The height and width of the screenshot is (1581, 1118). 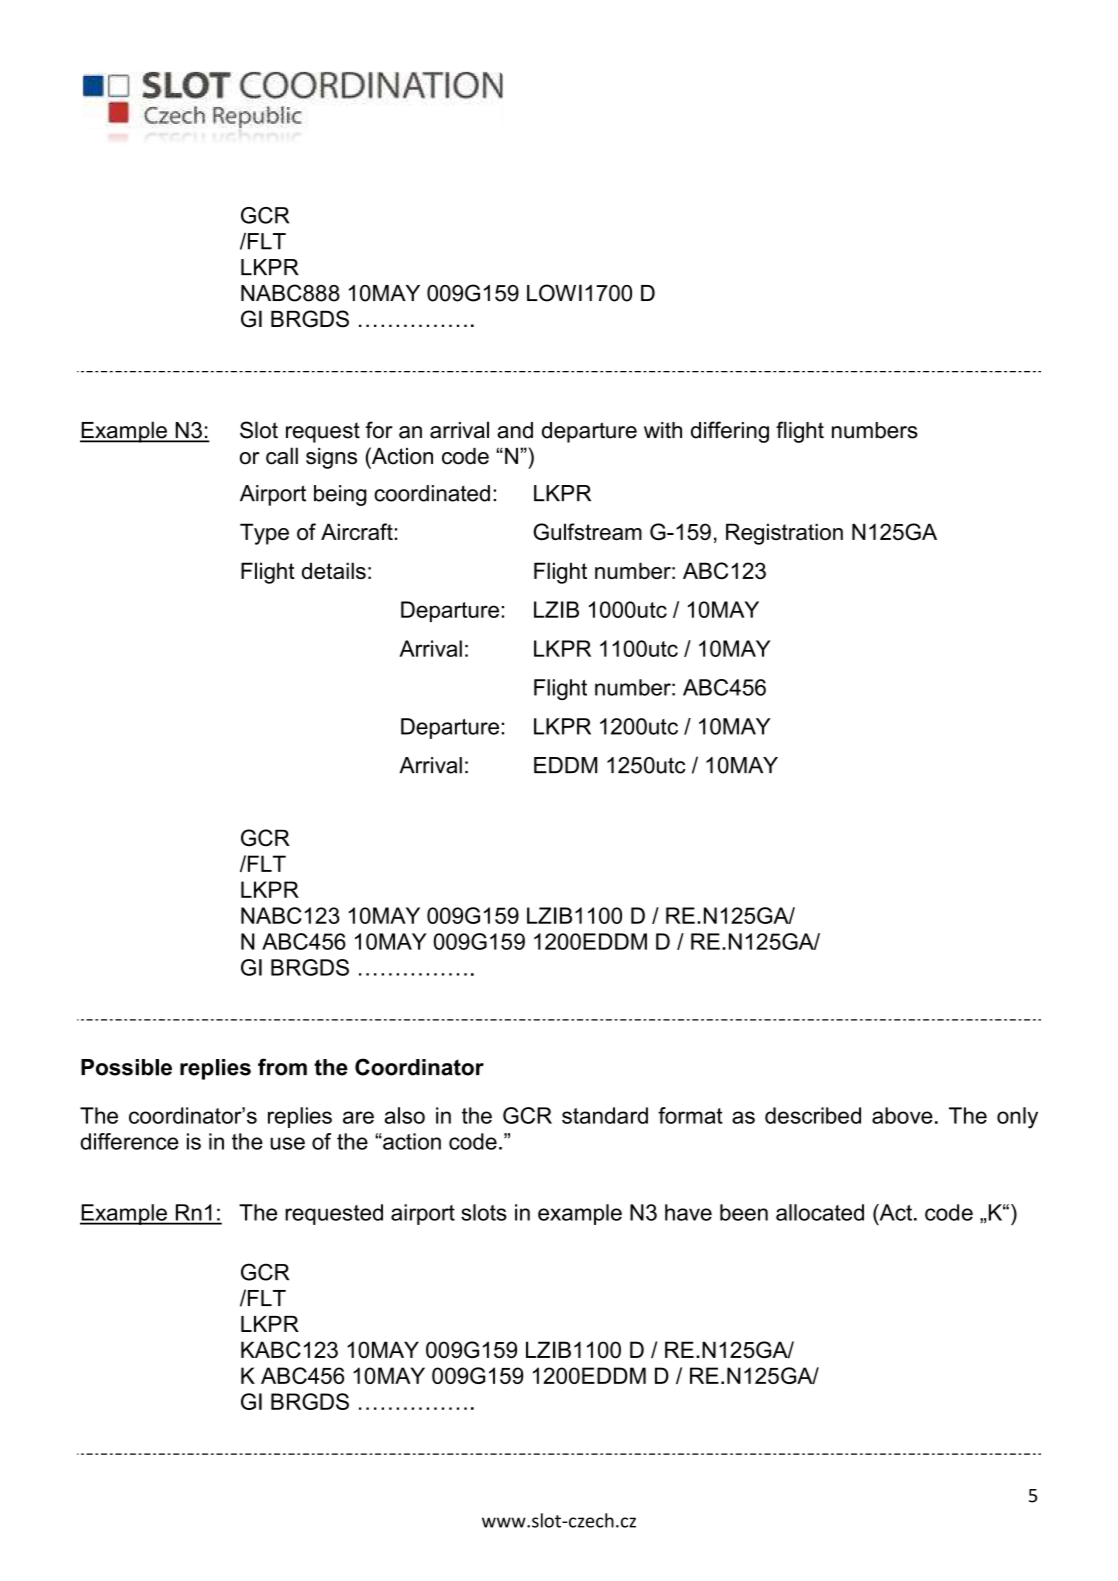 I want to click on use, so click(x=287, y=1143).
